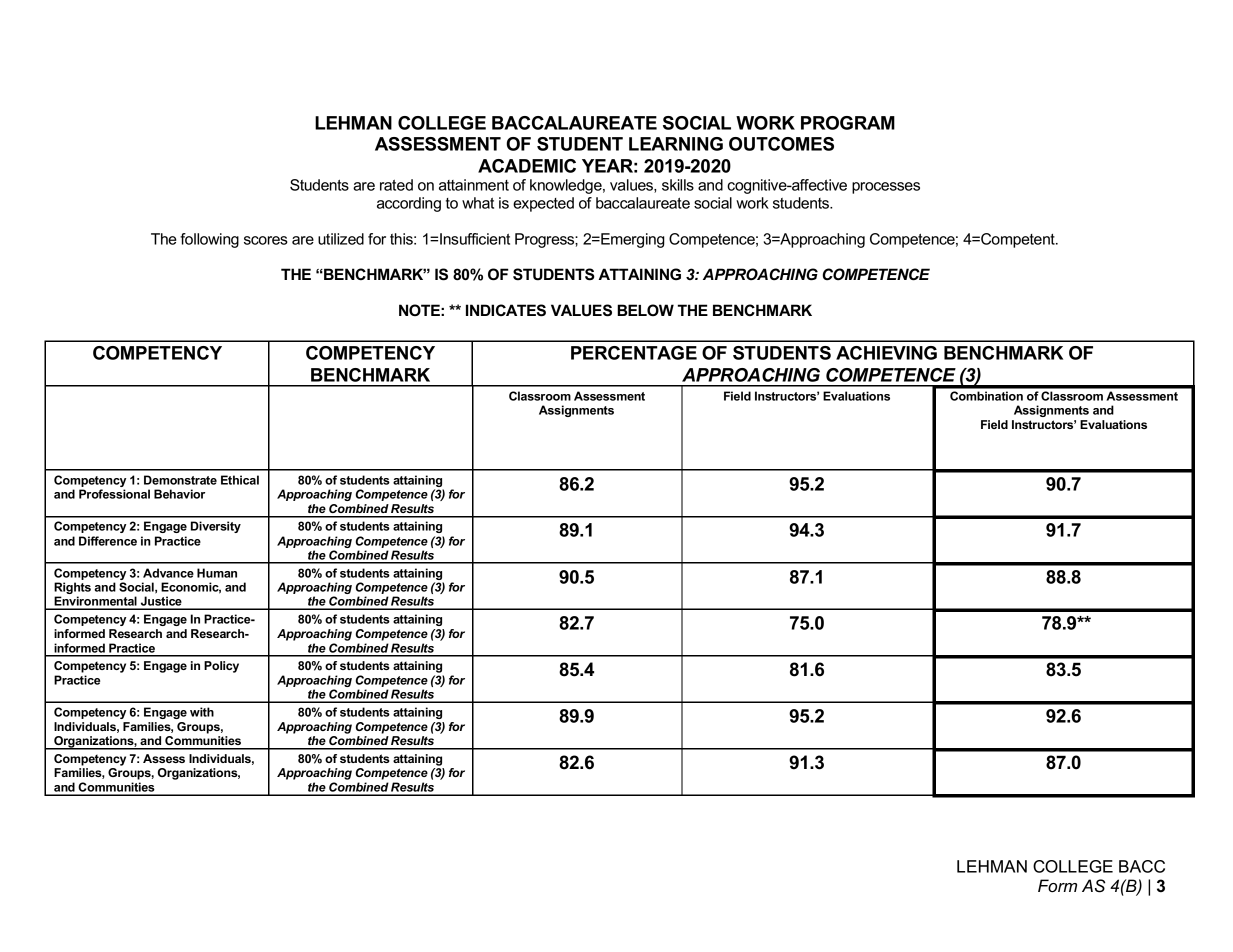 Image resolution: width=1233 pixels, height=952 pixels. What do you see at coordinates (645, 310) in the page?
I see `BELOW` at bounding box center [645, 310].
